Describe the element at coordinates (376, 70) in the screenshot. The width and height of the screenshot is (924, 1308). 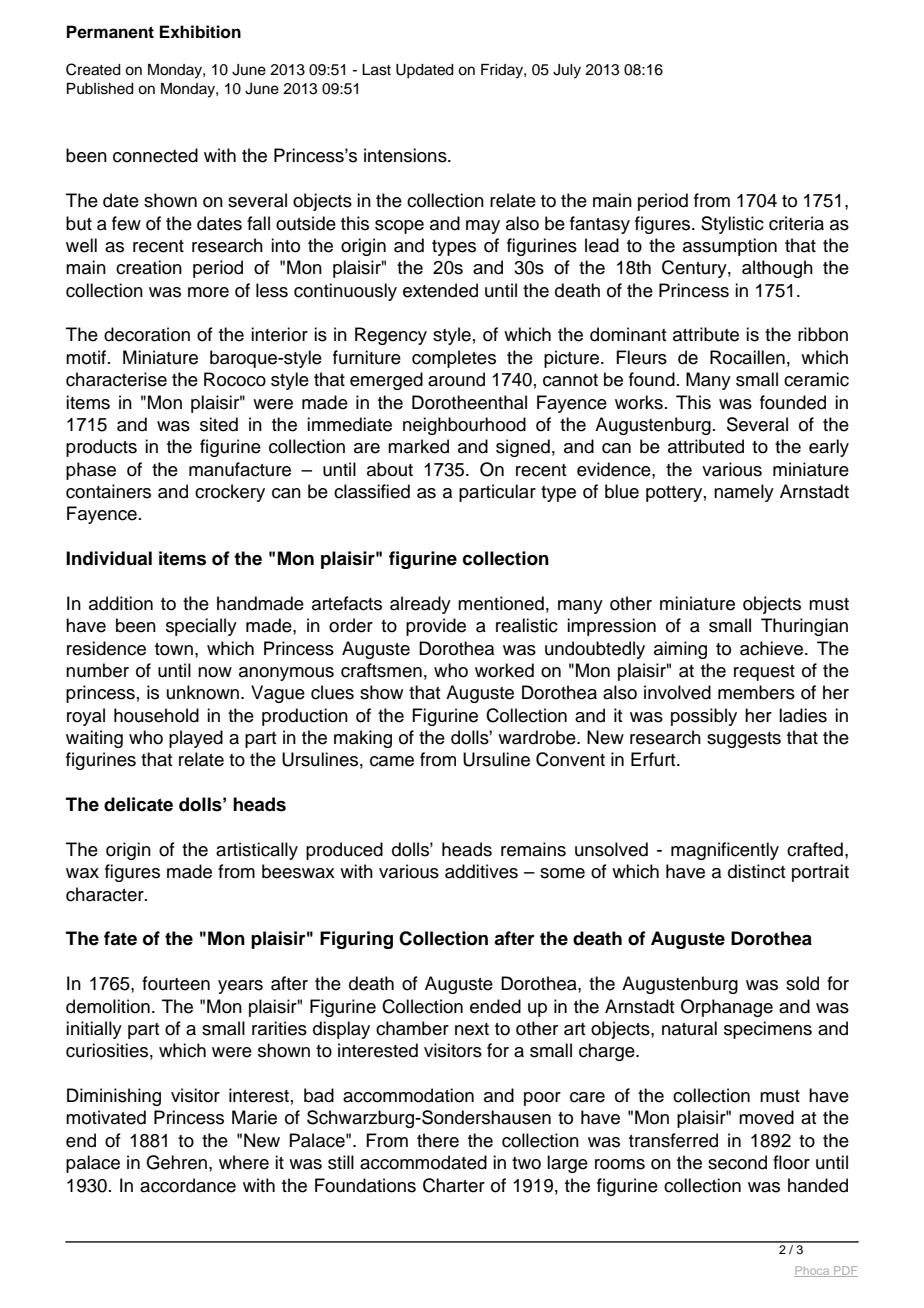
I see `Last` at that location.
